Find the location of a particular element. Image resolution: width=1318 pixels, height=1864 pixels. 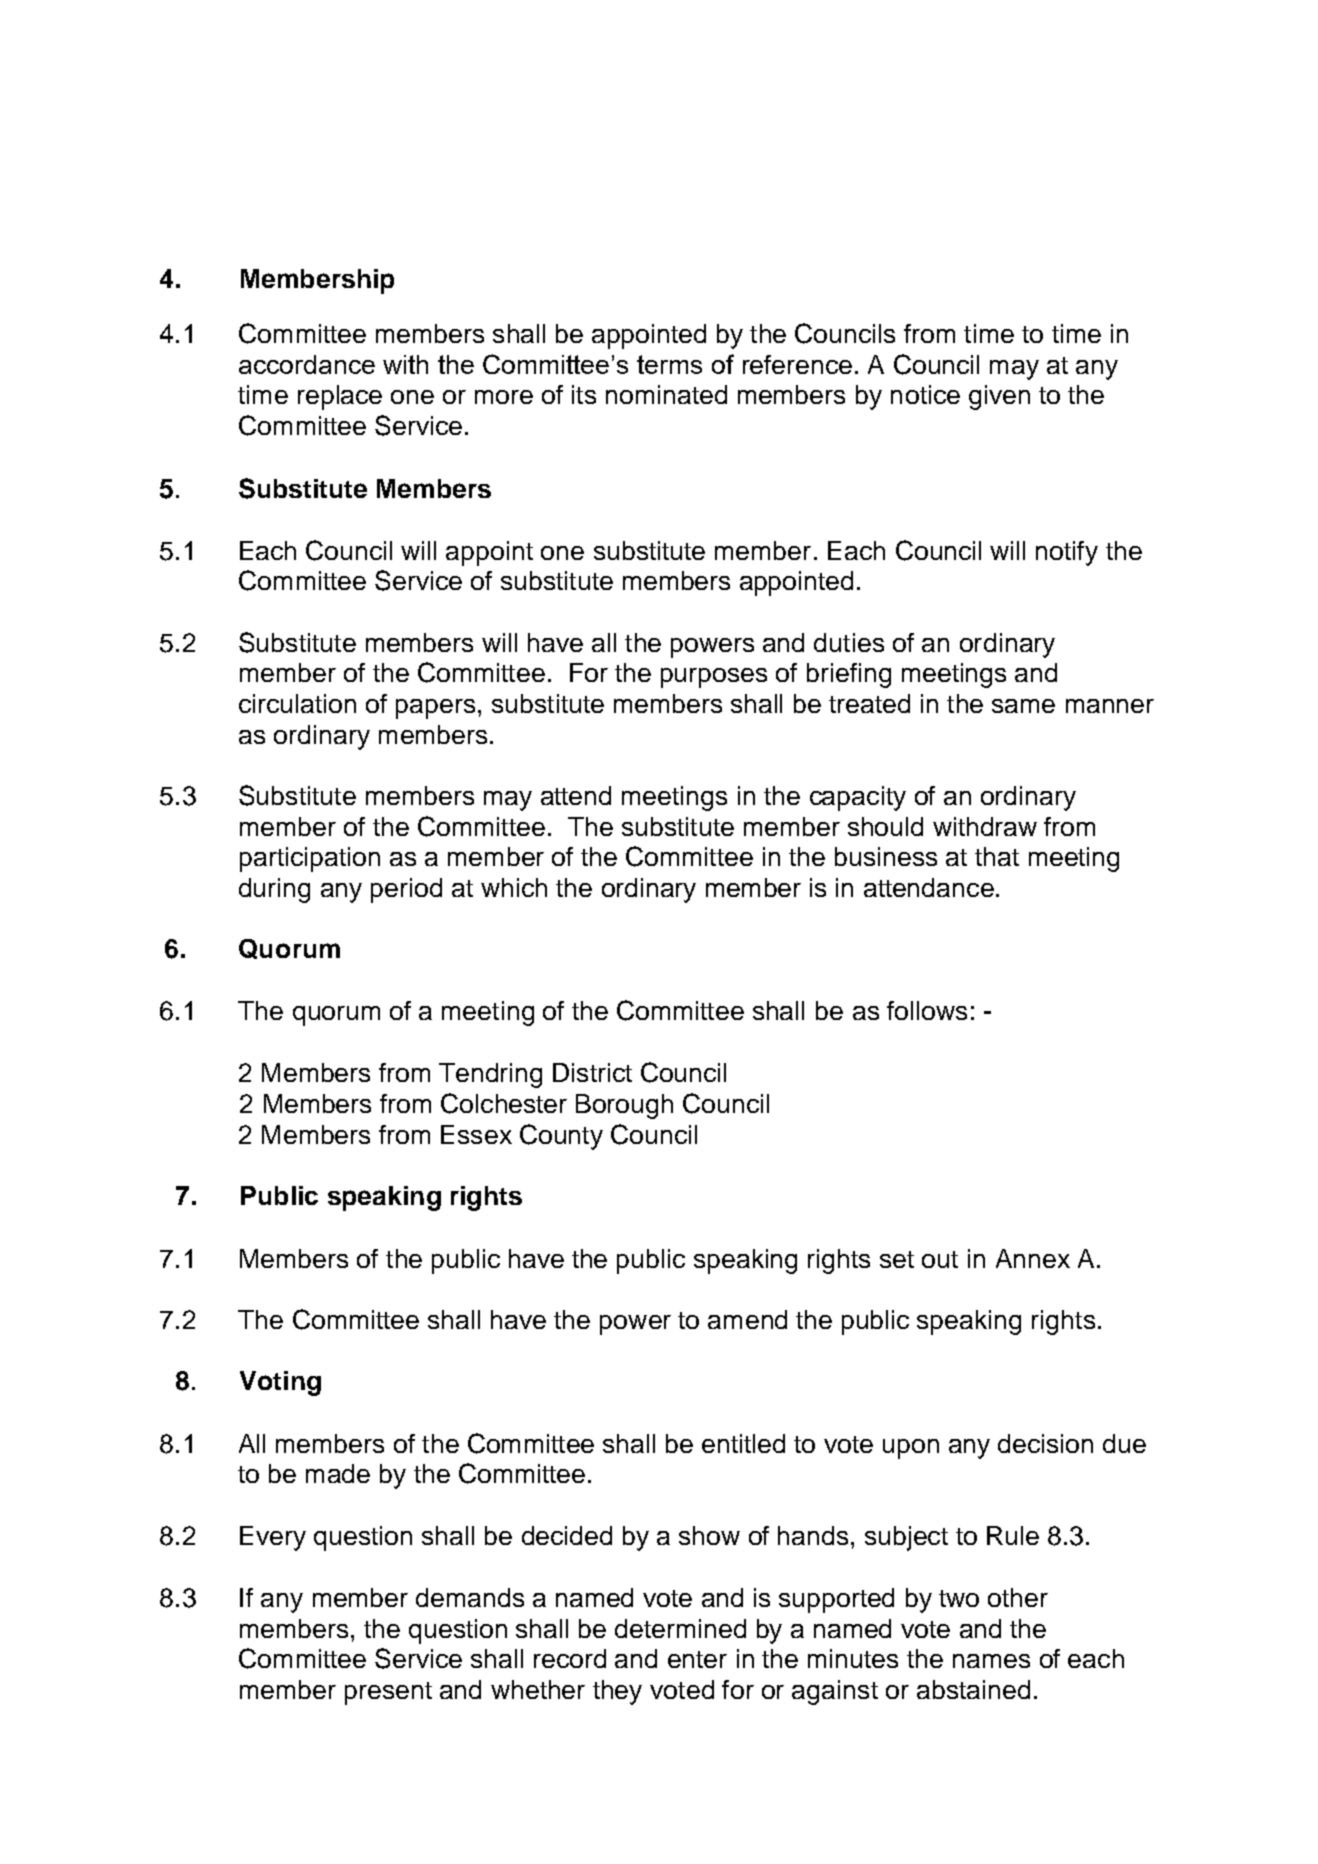

District is located at coordinates (592, 1072).
